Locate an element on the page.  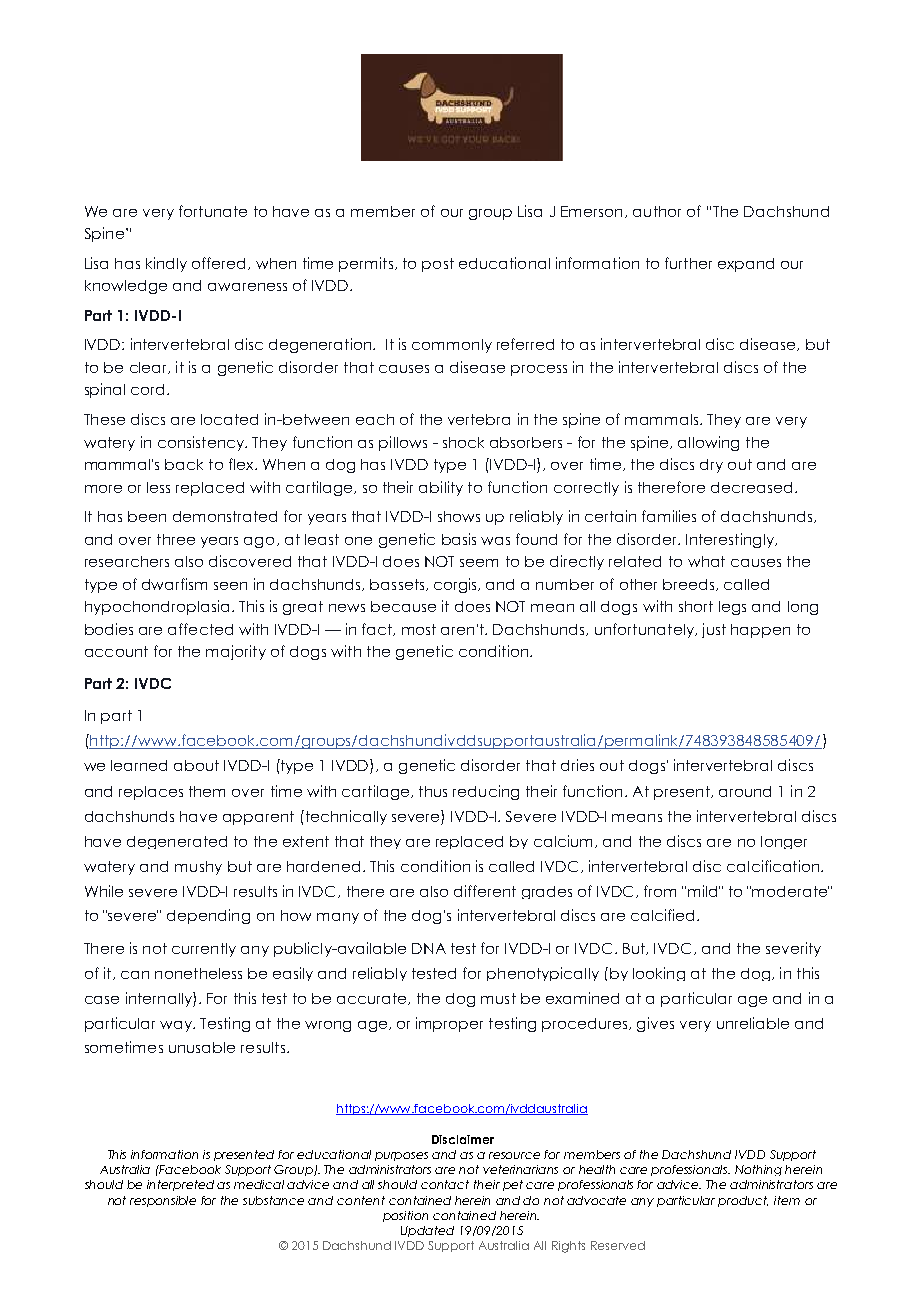
kindly is located at coordinates (166, 264).
